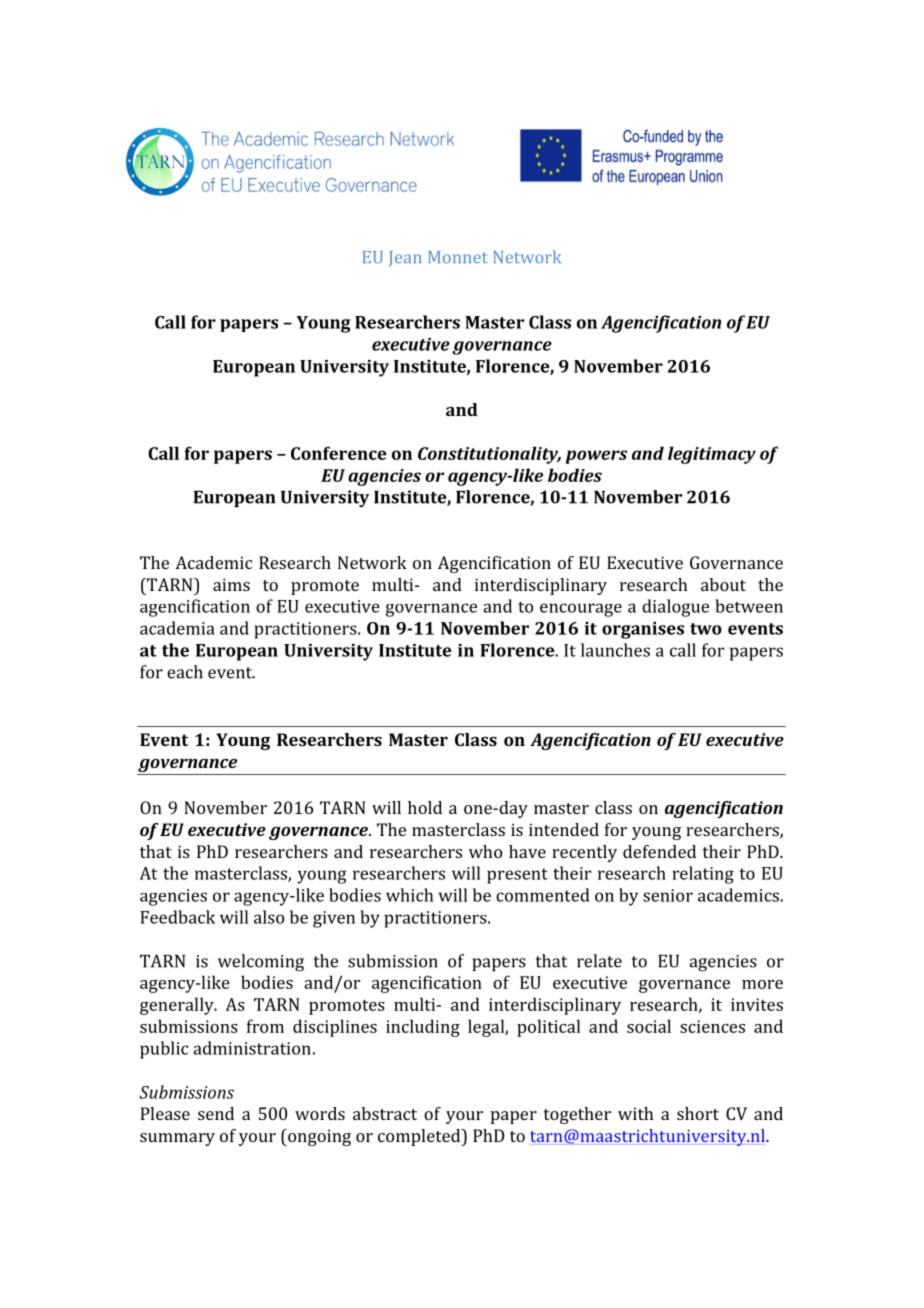 Image resolution: width=924 pixels, height=1308 pixels. I want to click on about, so click(723, 584).
